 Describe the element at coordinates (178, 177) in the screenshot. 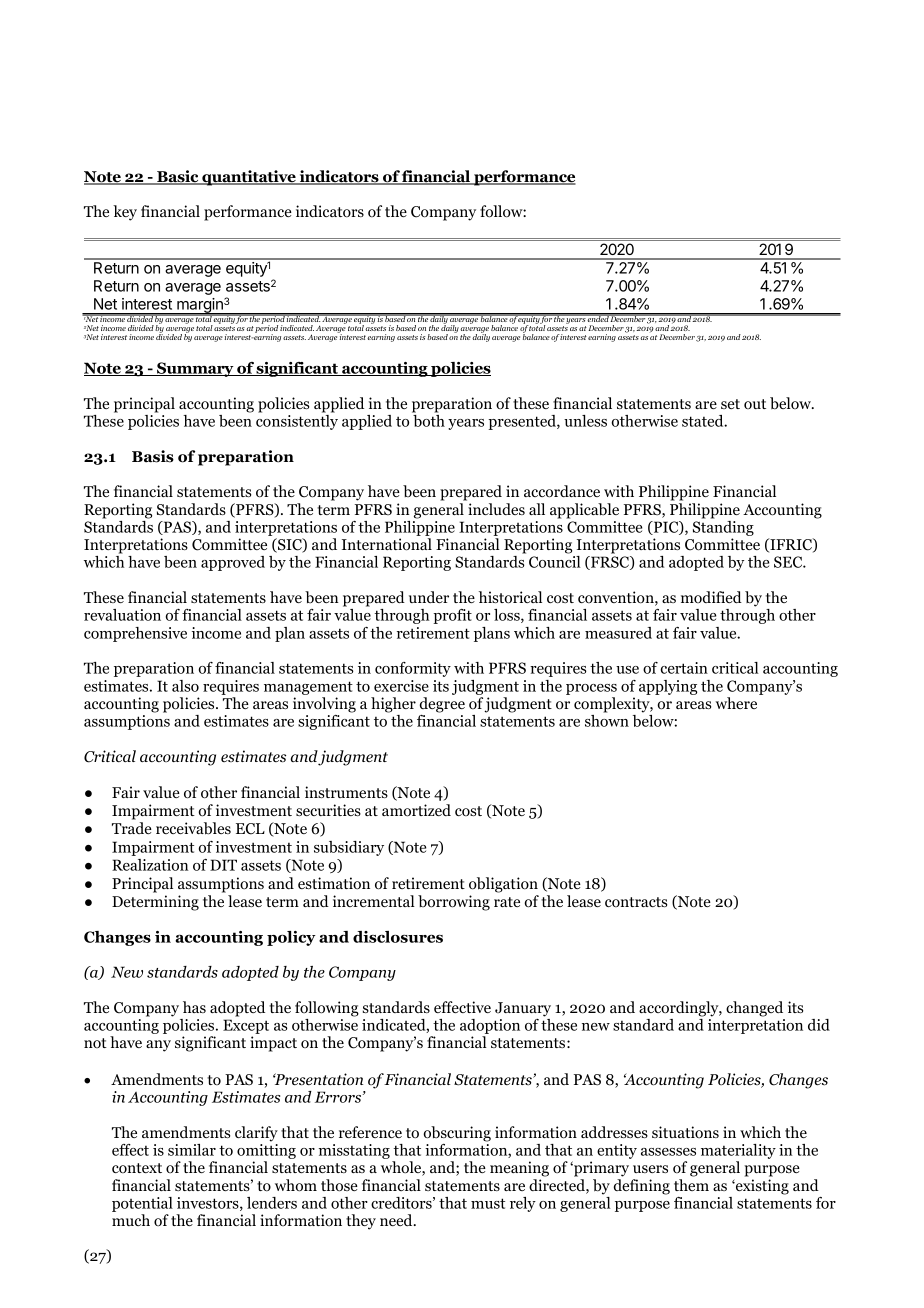

I see `Basic` at that location.
